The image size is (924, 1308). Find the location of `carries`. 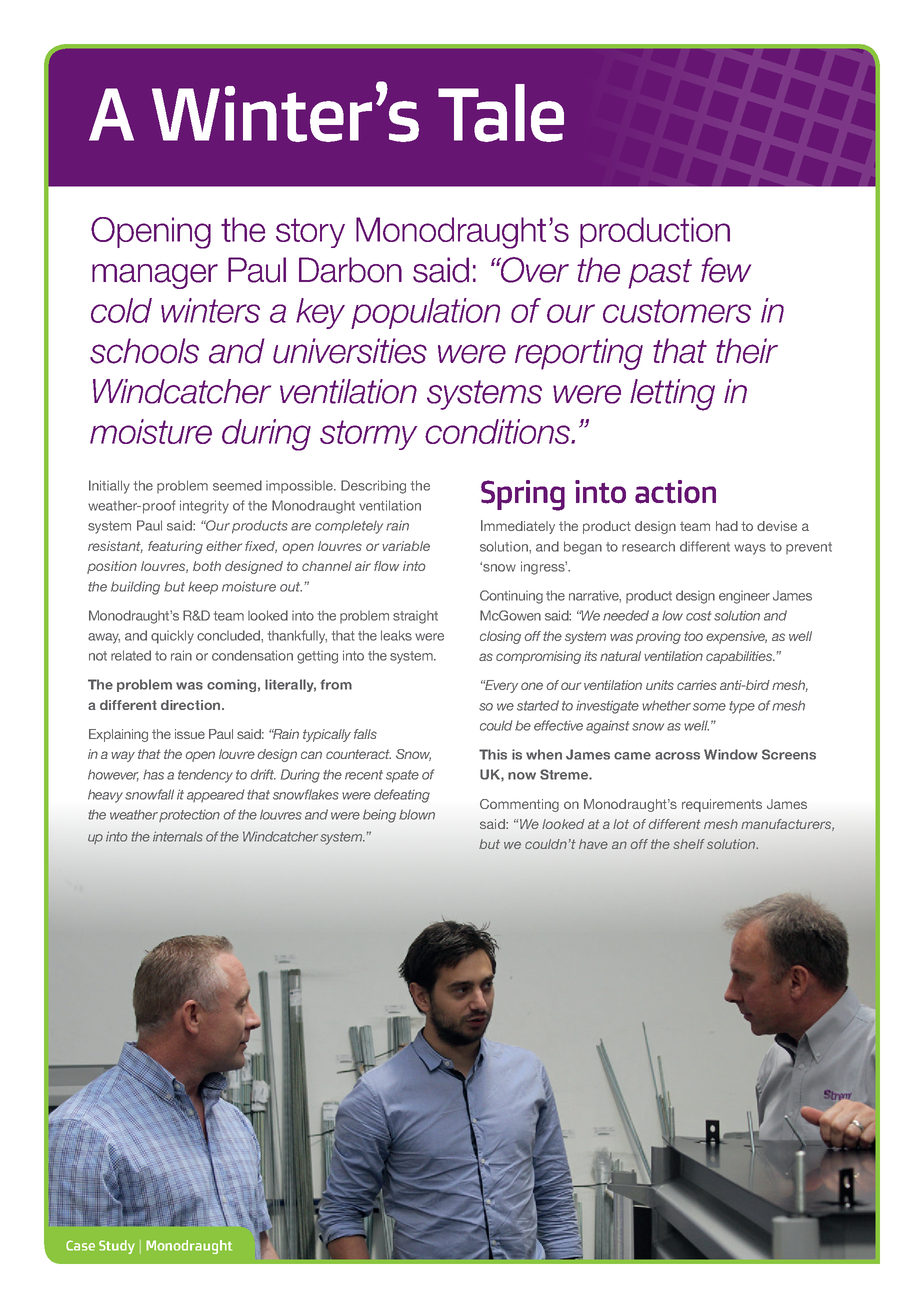

carries is located at coordinates (697, 685).
